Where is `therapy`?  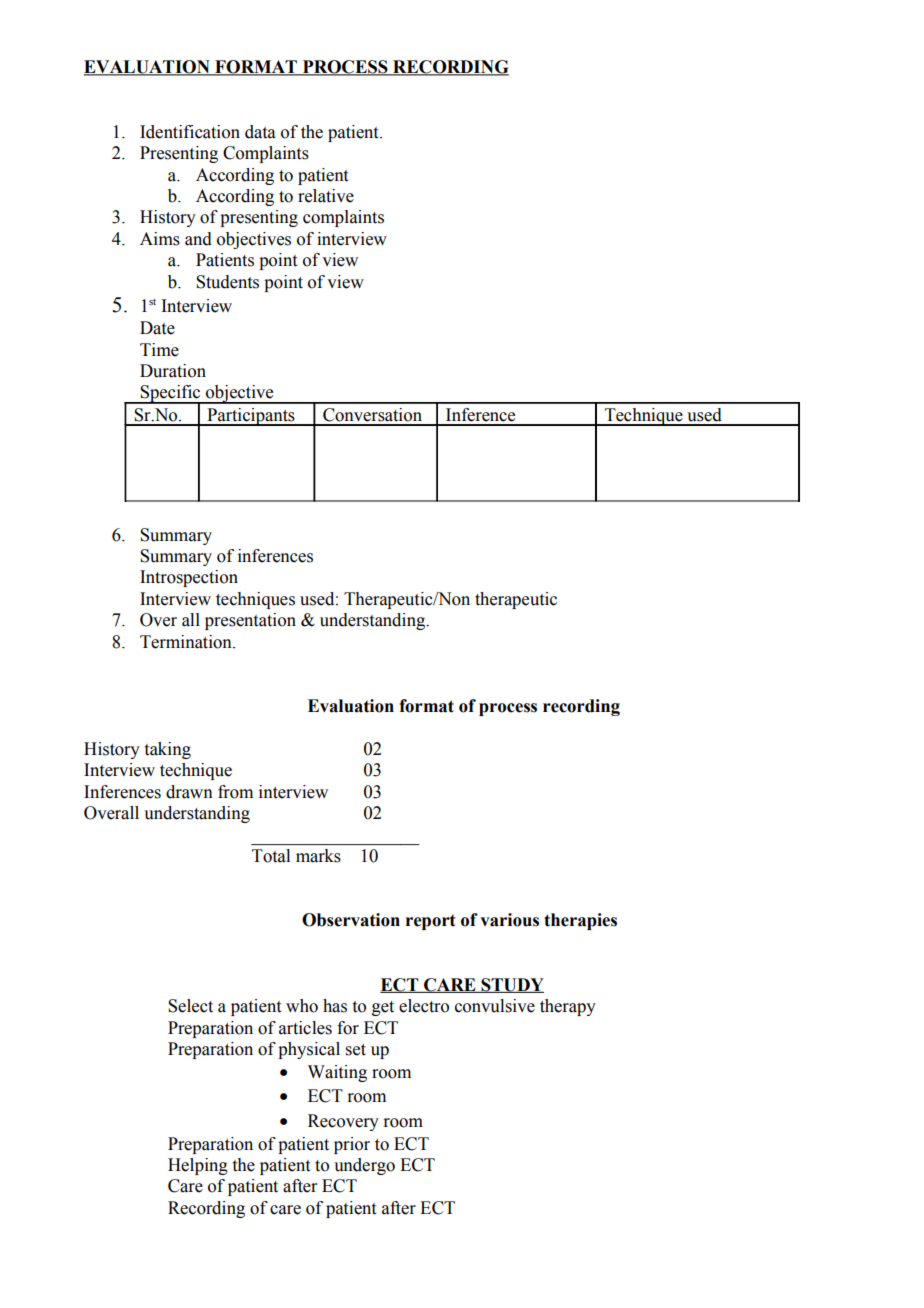 therapy is located at coordinates (568, 1007).
